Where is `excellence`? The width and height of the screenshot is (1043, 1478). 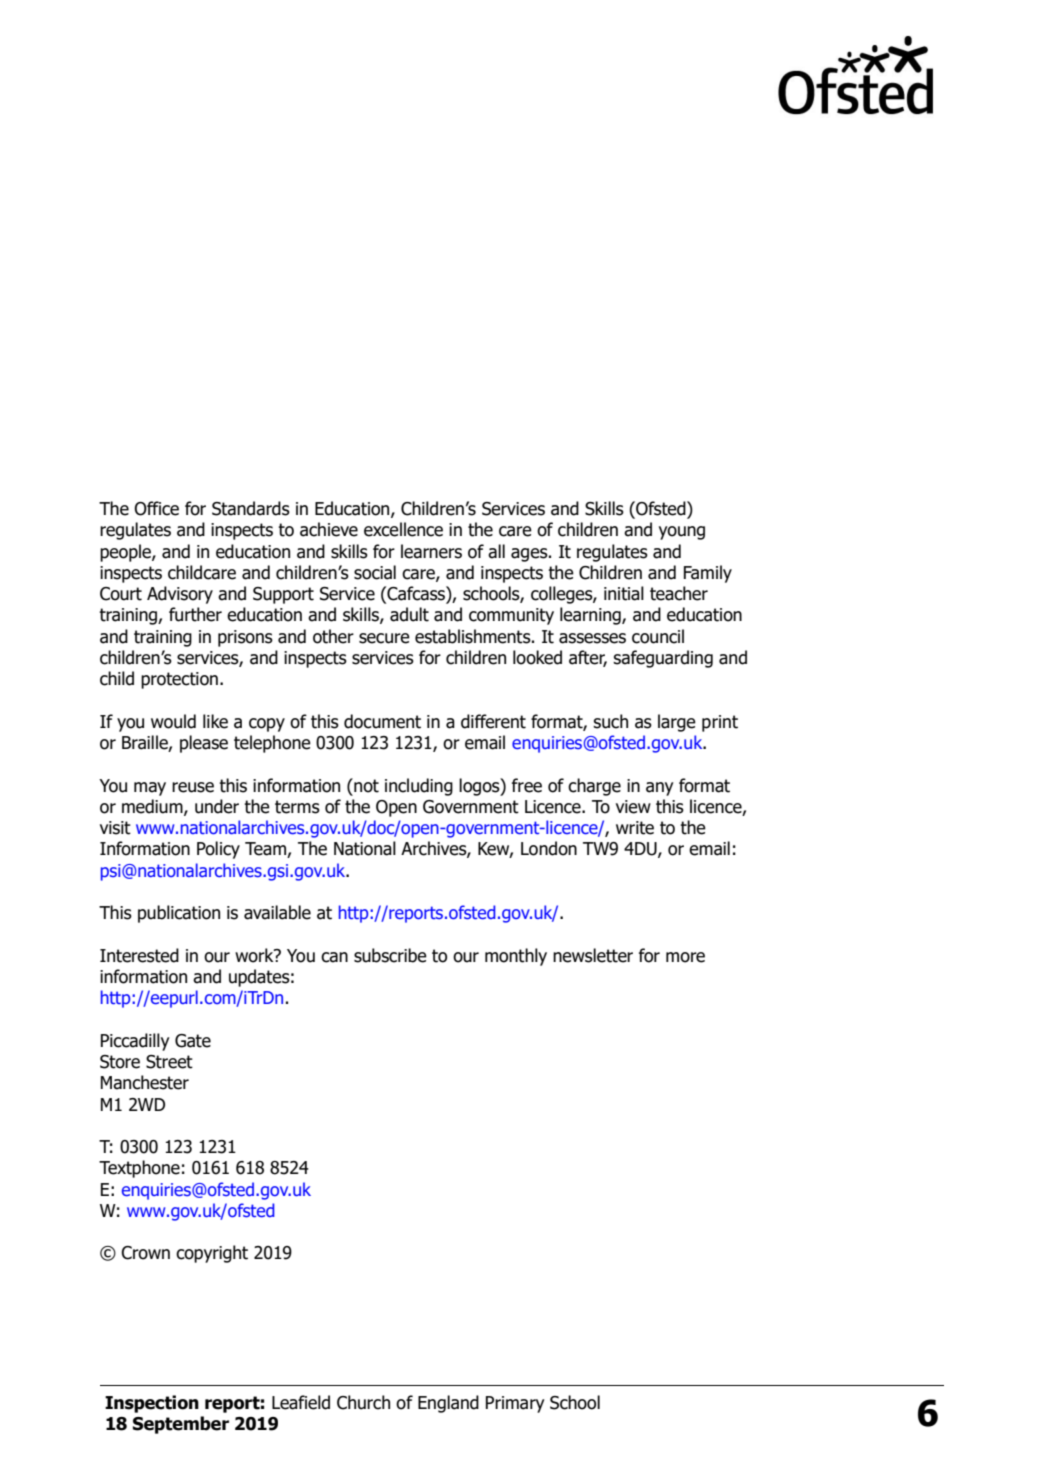
excellence is located at coordinates (403, 529).
